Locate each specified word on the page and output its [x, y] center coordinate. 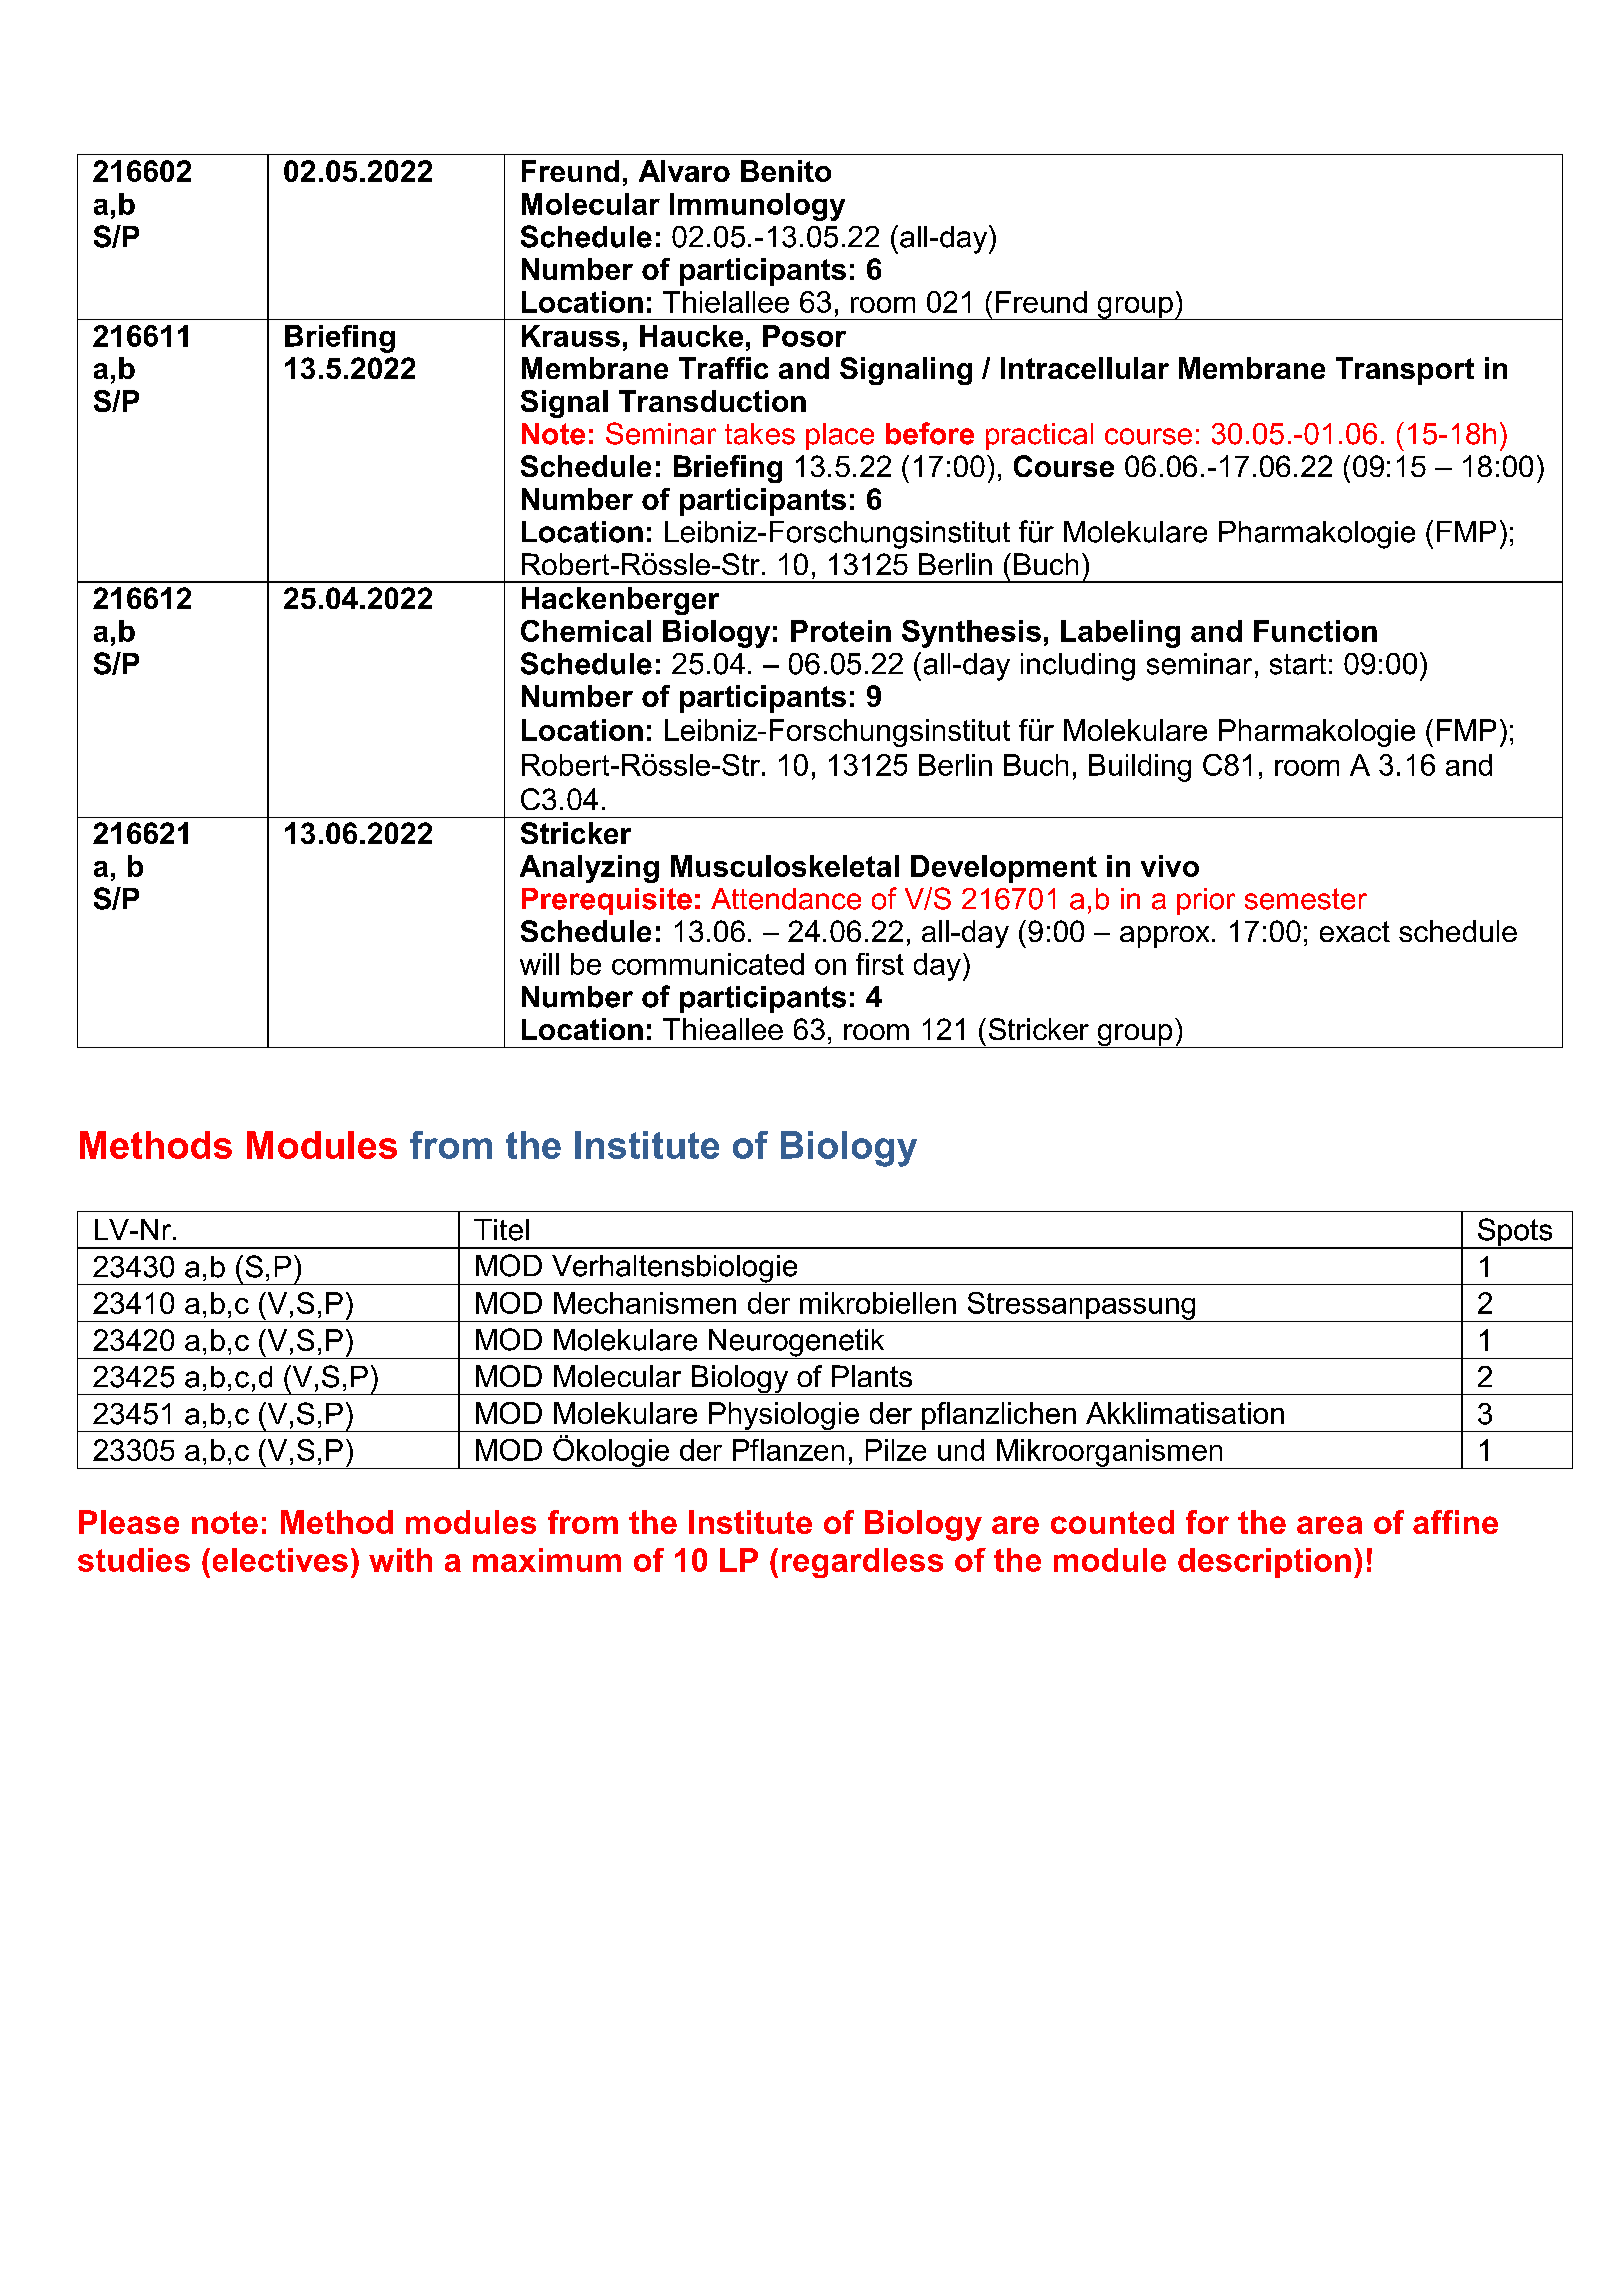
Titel [501, 1230]
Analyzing [589, 869]
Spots [1515, 1233]
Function [1315, 631]
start [1298, 664]
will [539, 964]
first [880, 964]
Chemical [586, 631]
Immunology [757, 207]
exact [1355, 931]
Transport [1405, 371]
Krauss [571, 336]
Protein [841, 631]
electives [280, 1560]
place [840, 436]
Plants [872, 1376]
